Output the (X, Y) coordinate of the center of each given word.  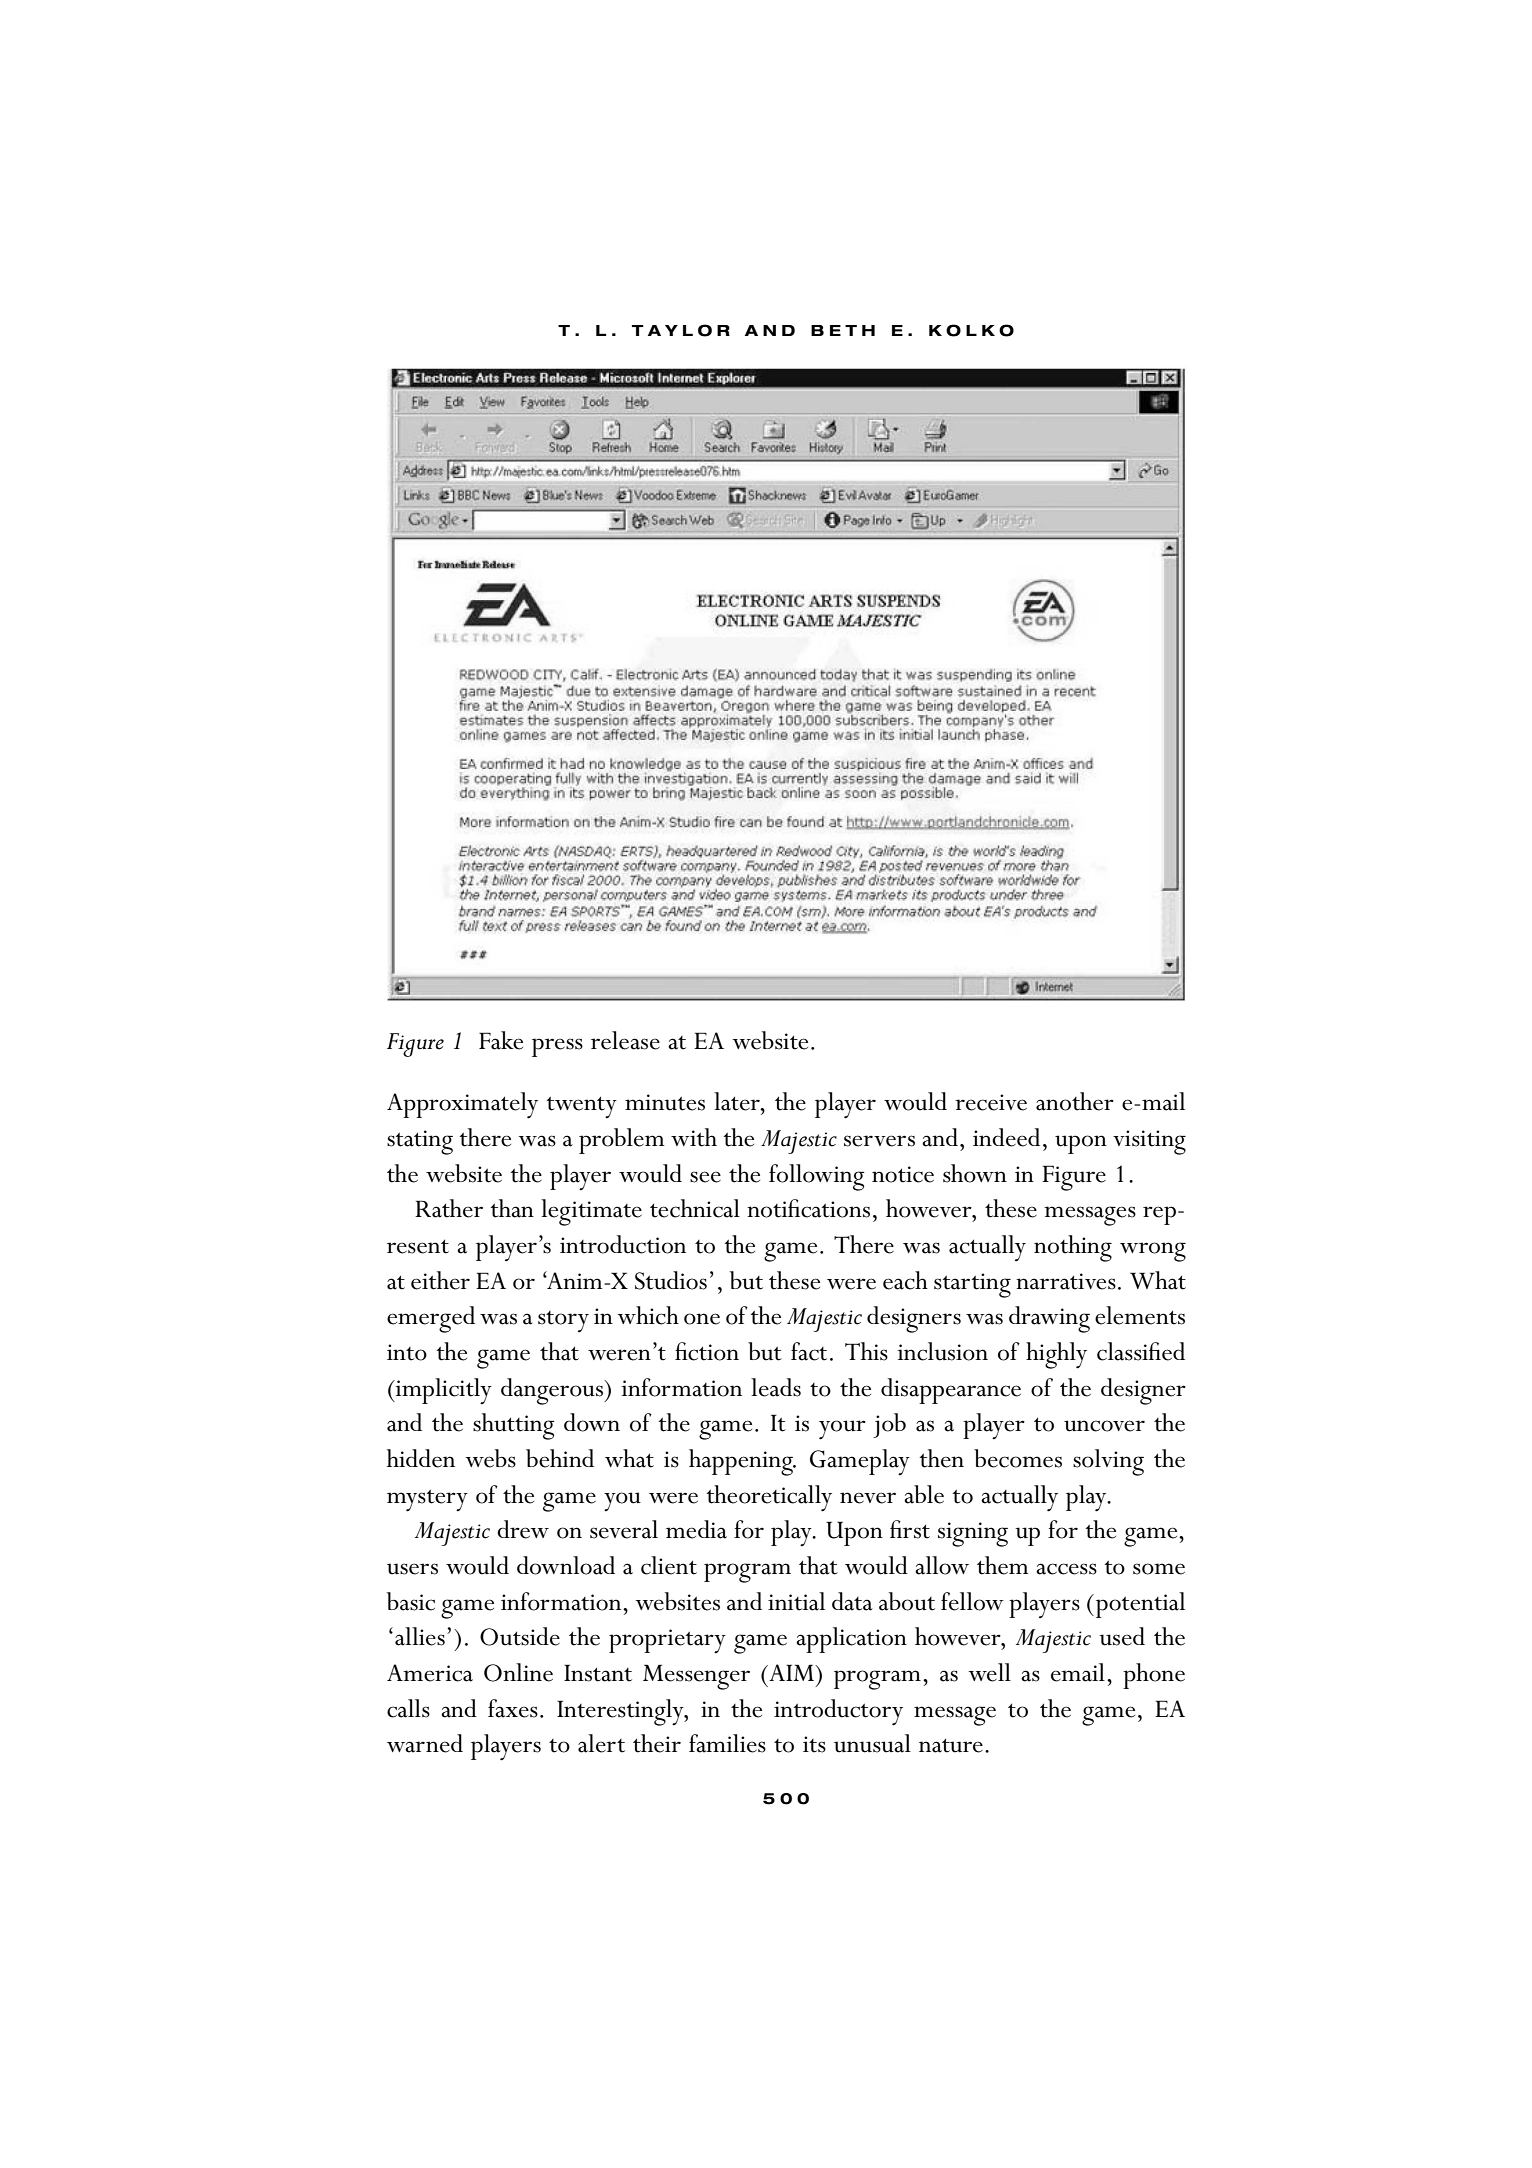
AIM (792, 1672)
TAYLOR (681, 330)
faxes (513, 1708)
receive (991, 1102)
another (1075, 1101)
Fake (501, 1040)
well (990, 1672)
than (512, 1208)
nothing (1073, 1248)
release (625, 1040)
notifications (808, 1208)
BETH (843, 330)
